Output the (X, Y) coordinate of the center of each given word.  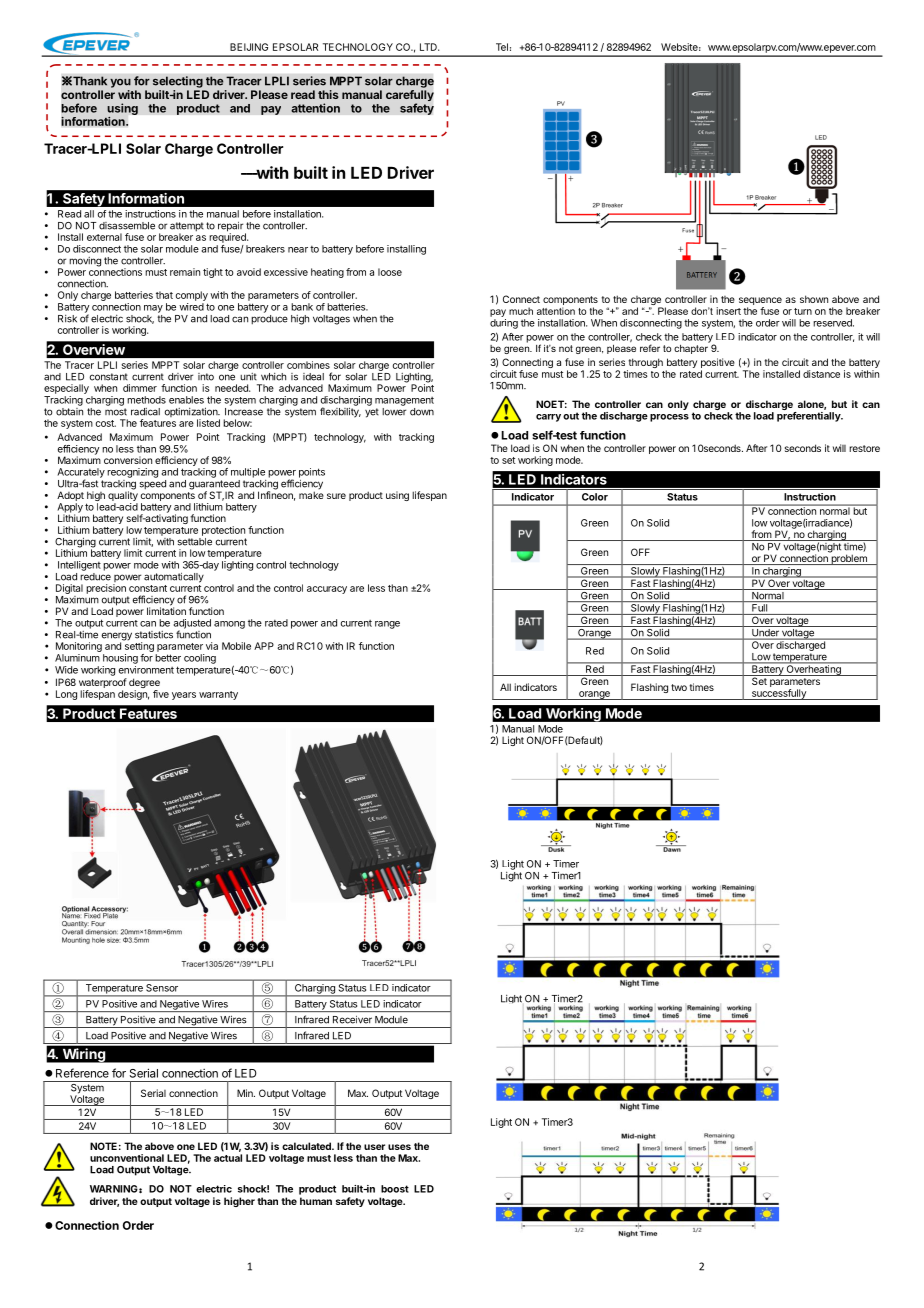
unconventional (127, 1158)
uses (399, 1147)
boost (395, 1189)
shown (814, 299)
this (328, 94)
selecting (178, 82)
